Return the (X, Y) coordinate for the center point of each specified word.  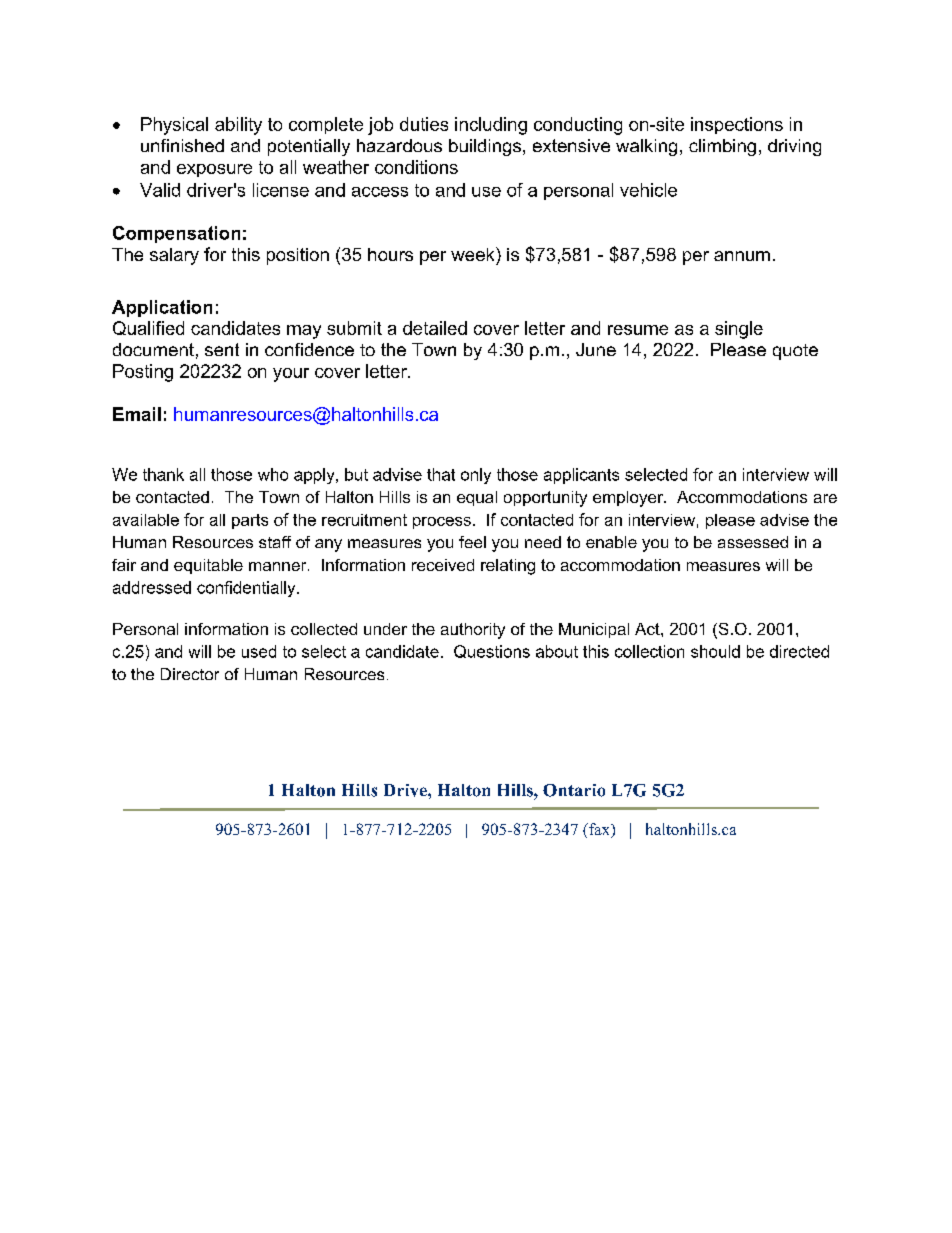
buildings (485, 147)
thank (163, 474)
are (825, 498)
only (476, 476)
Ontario (574, 790)
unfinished (182, 145)
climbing (722, 147)
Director (190, 674)
